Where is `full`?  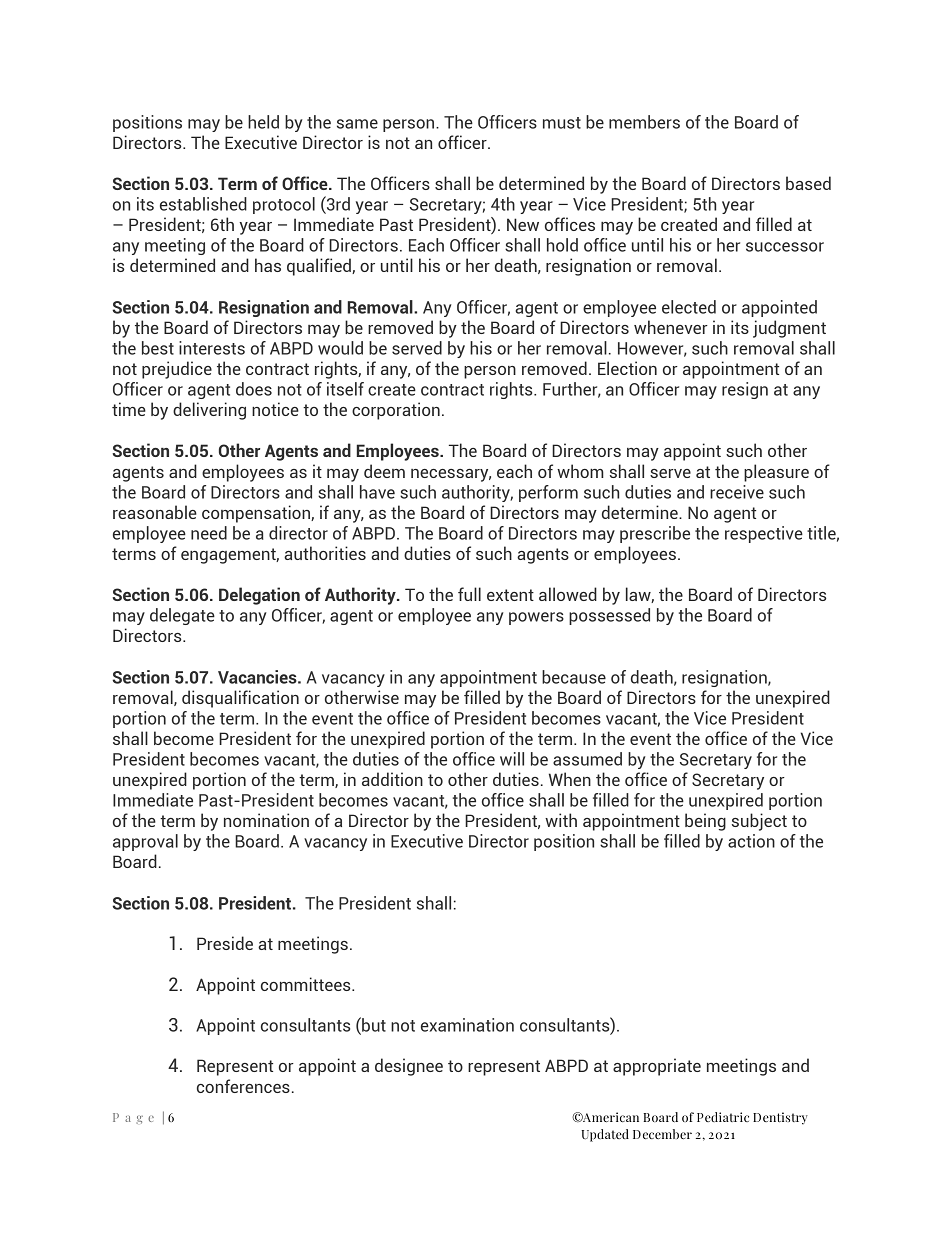 full is located at coordinates (469, 594).
